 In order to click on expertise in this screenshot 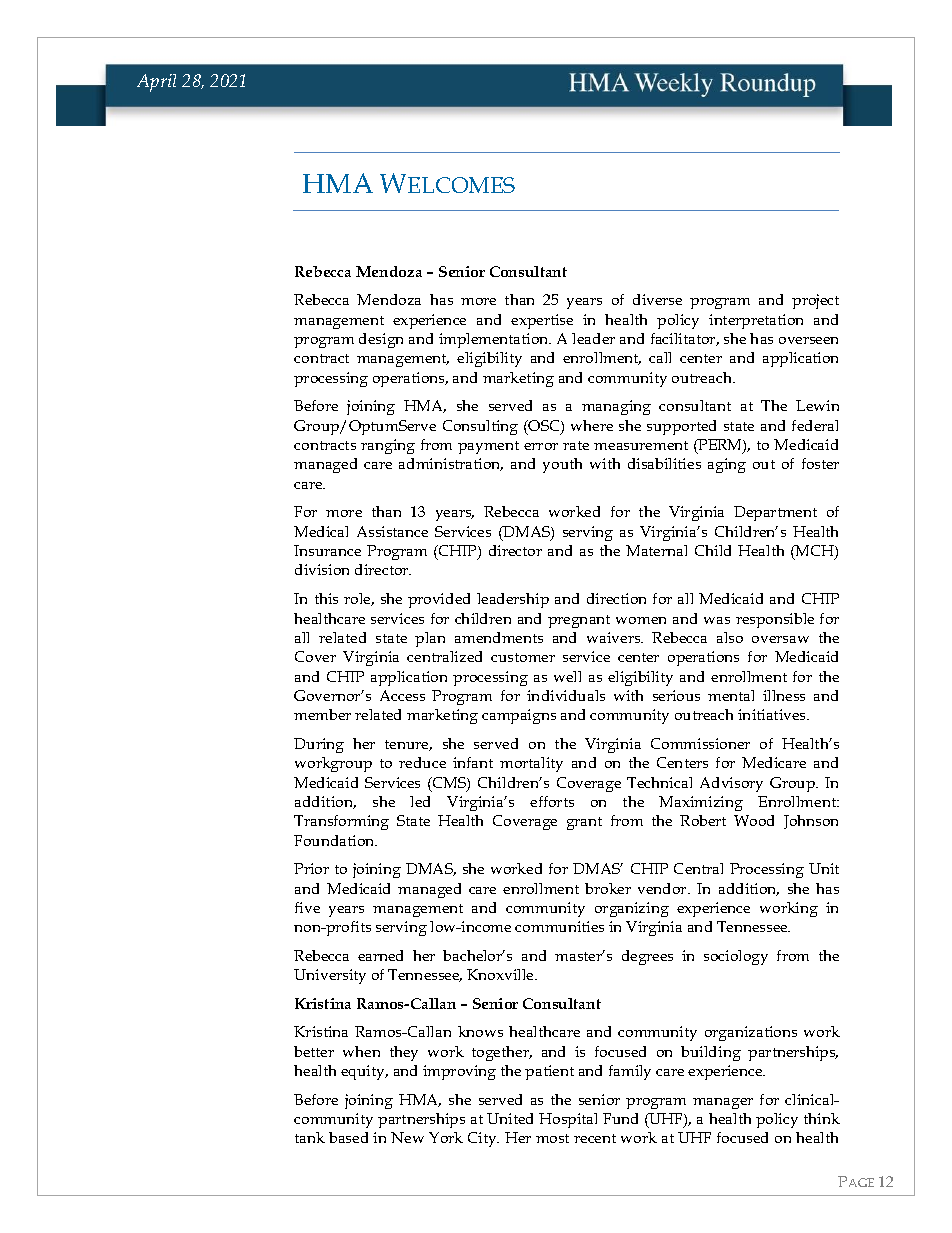, I will do `click(542, 321)`.
